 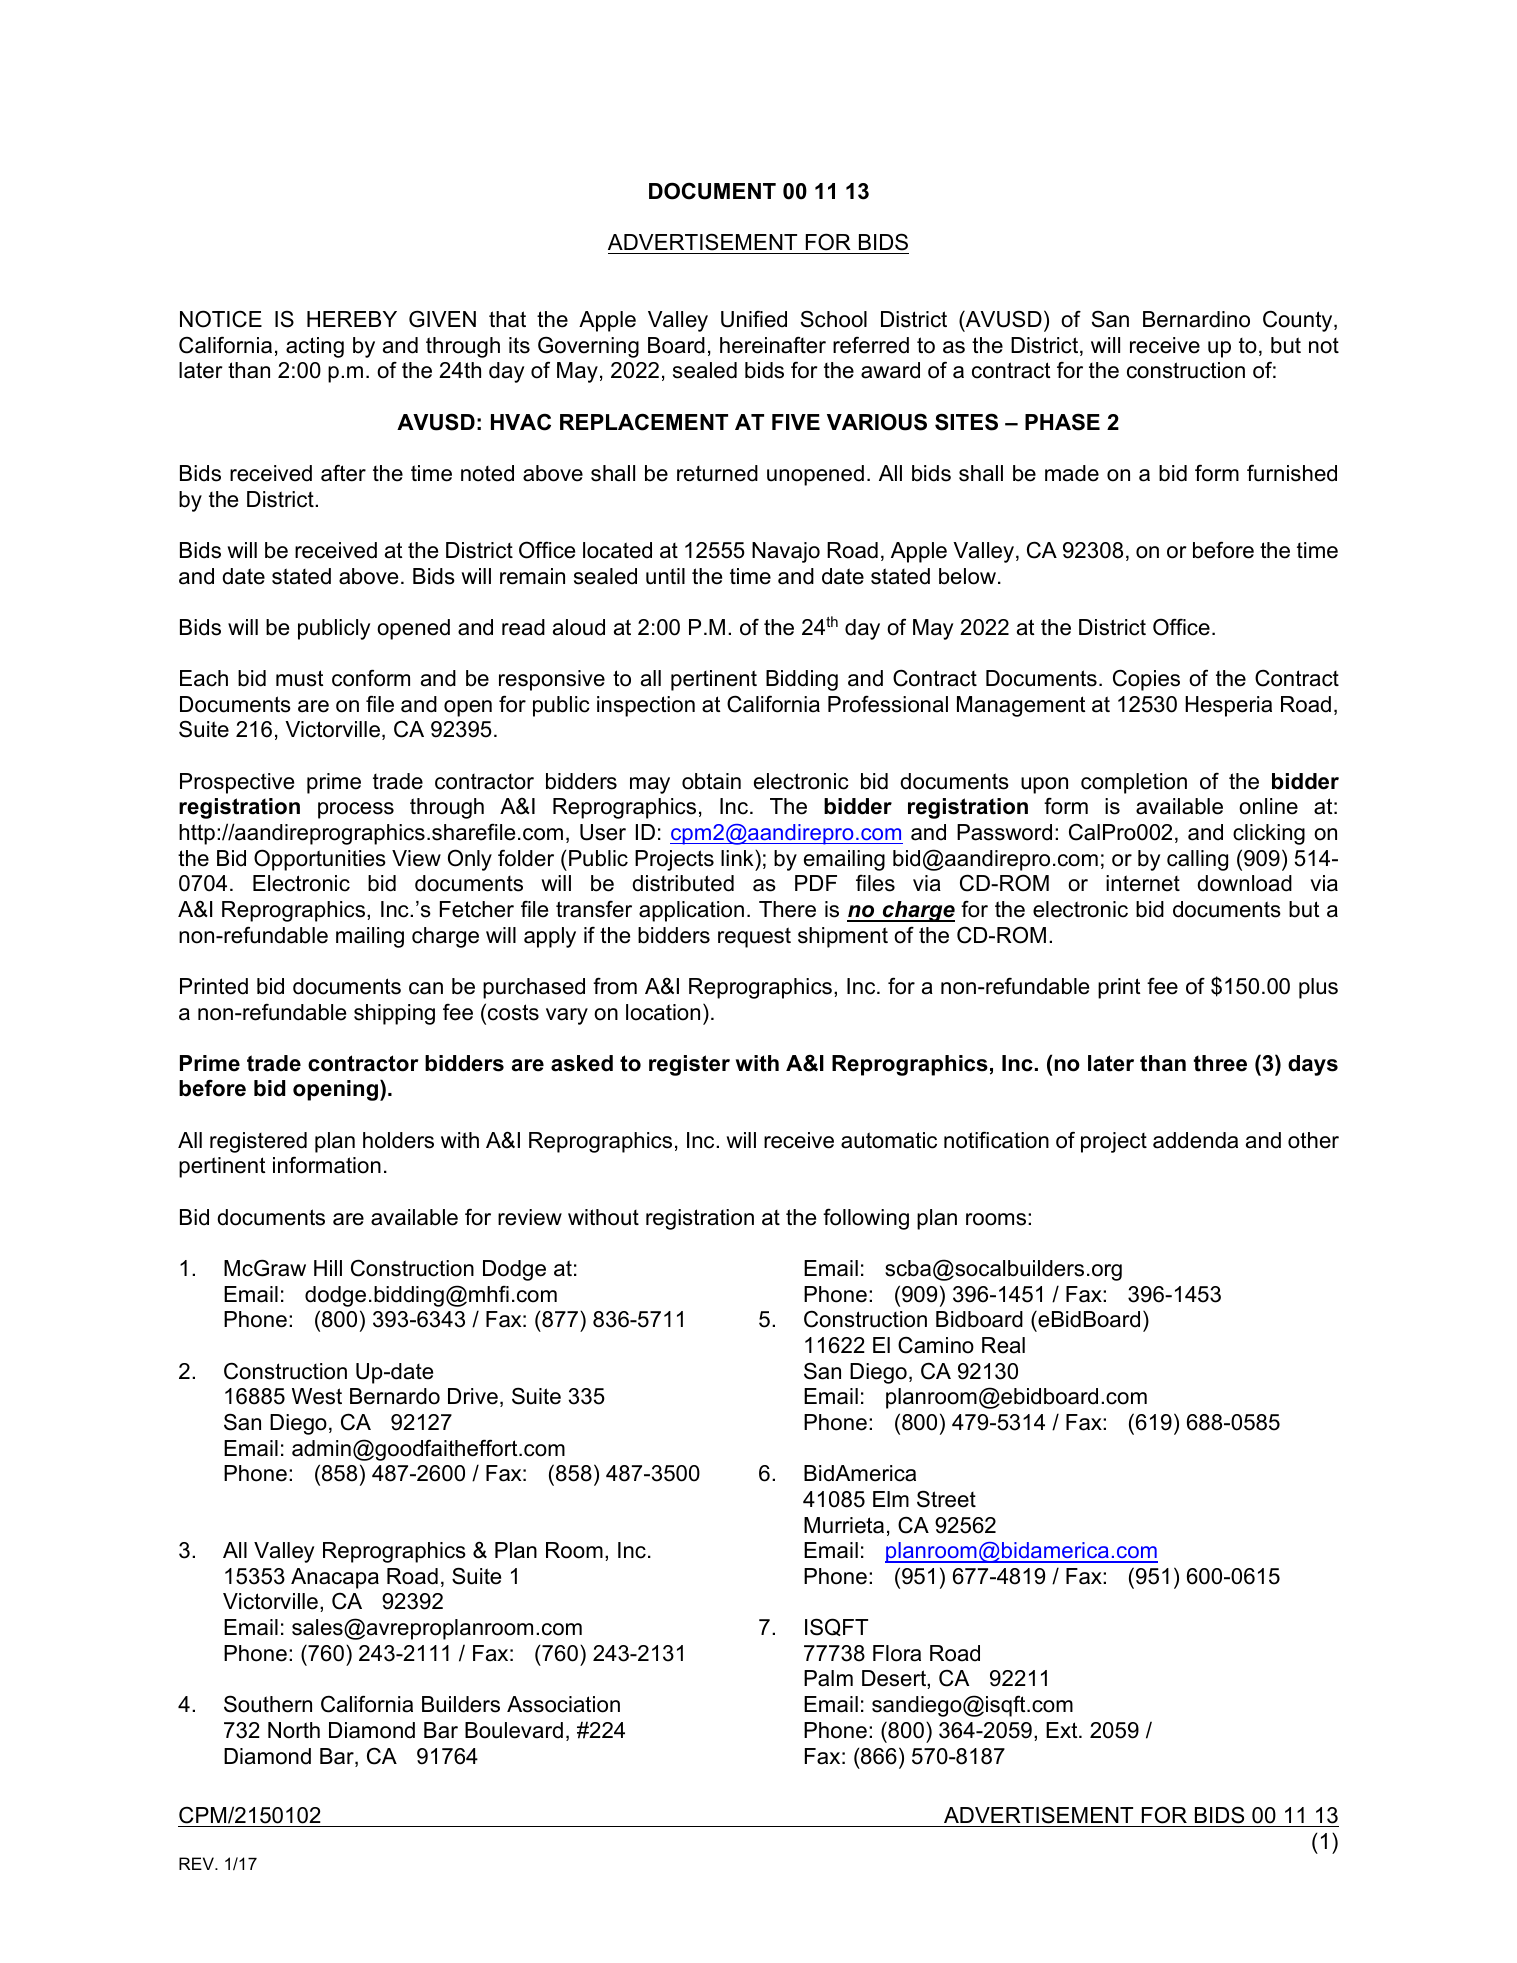 I want to click on Unified, so click(x=754, y=319).
